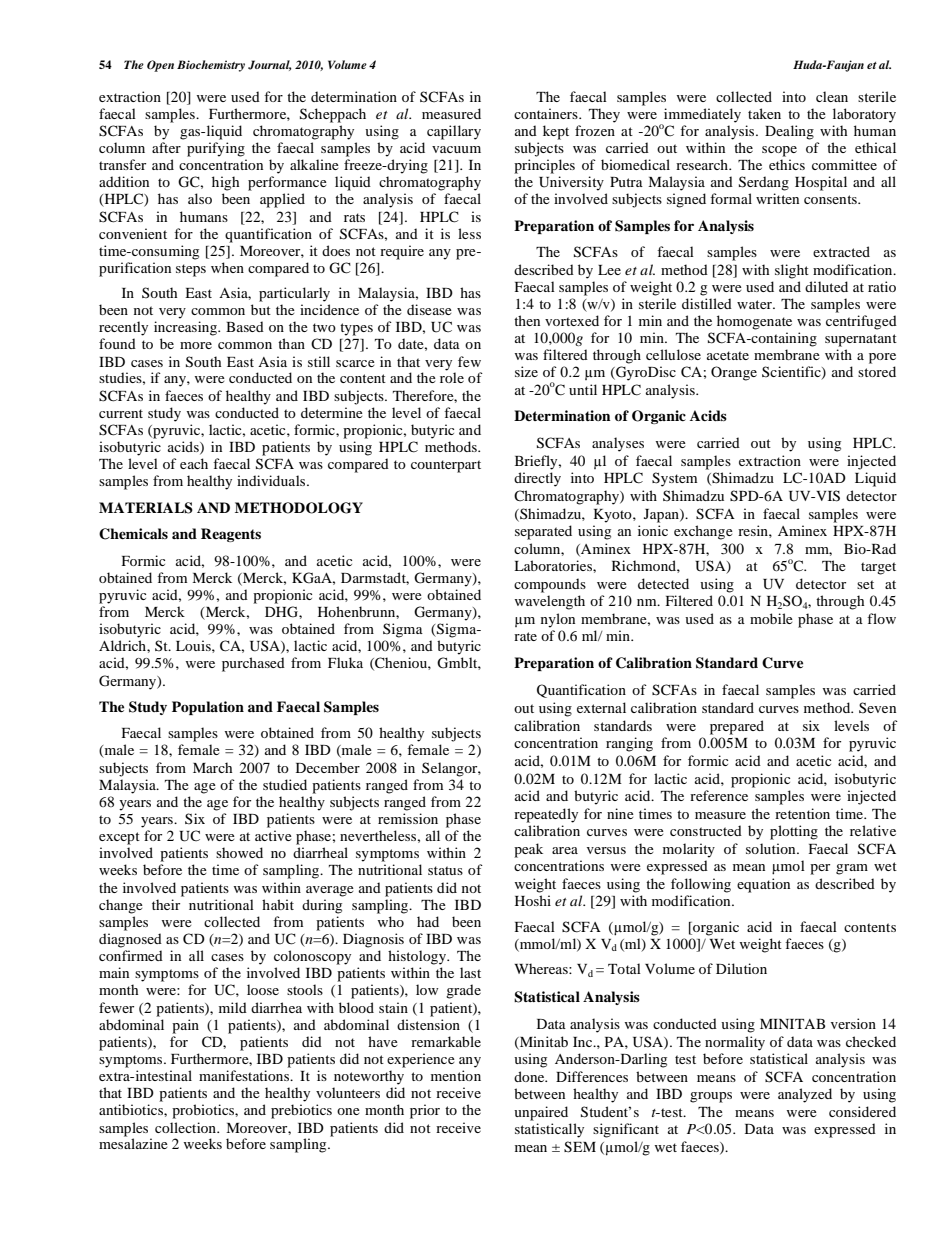 The height and width of the page is (1233, 952). Describe the element at coordinates (764, 113) in the page. I see `taken` at that location.
